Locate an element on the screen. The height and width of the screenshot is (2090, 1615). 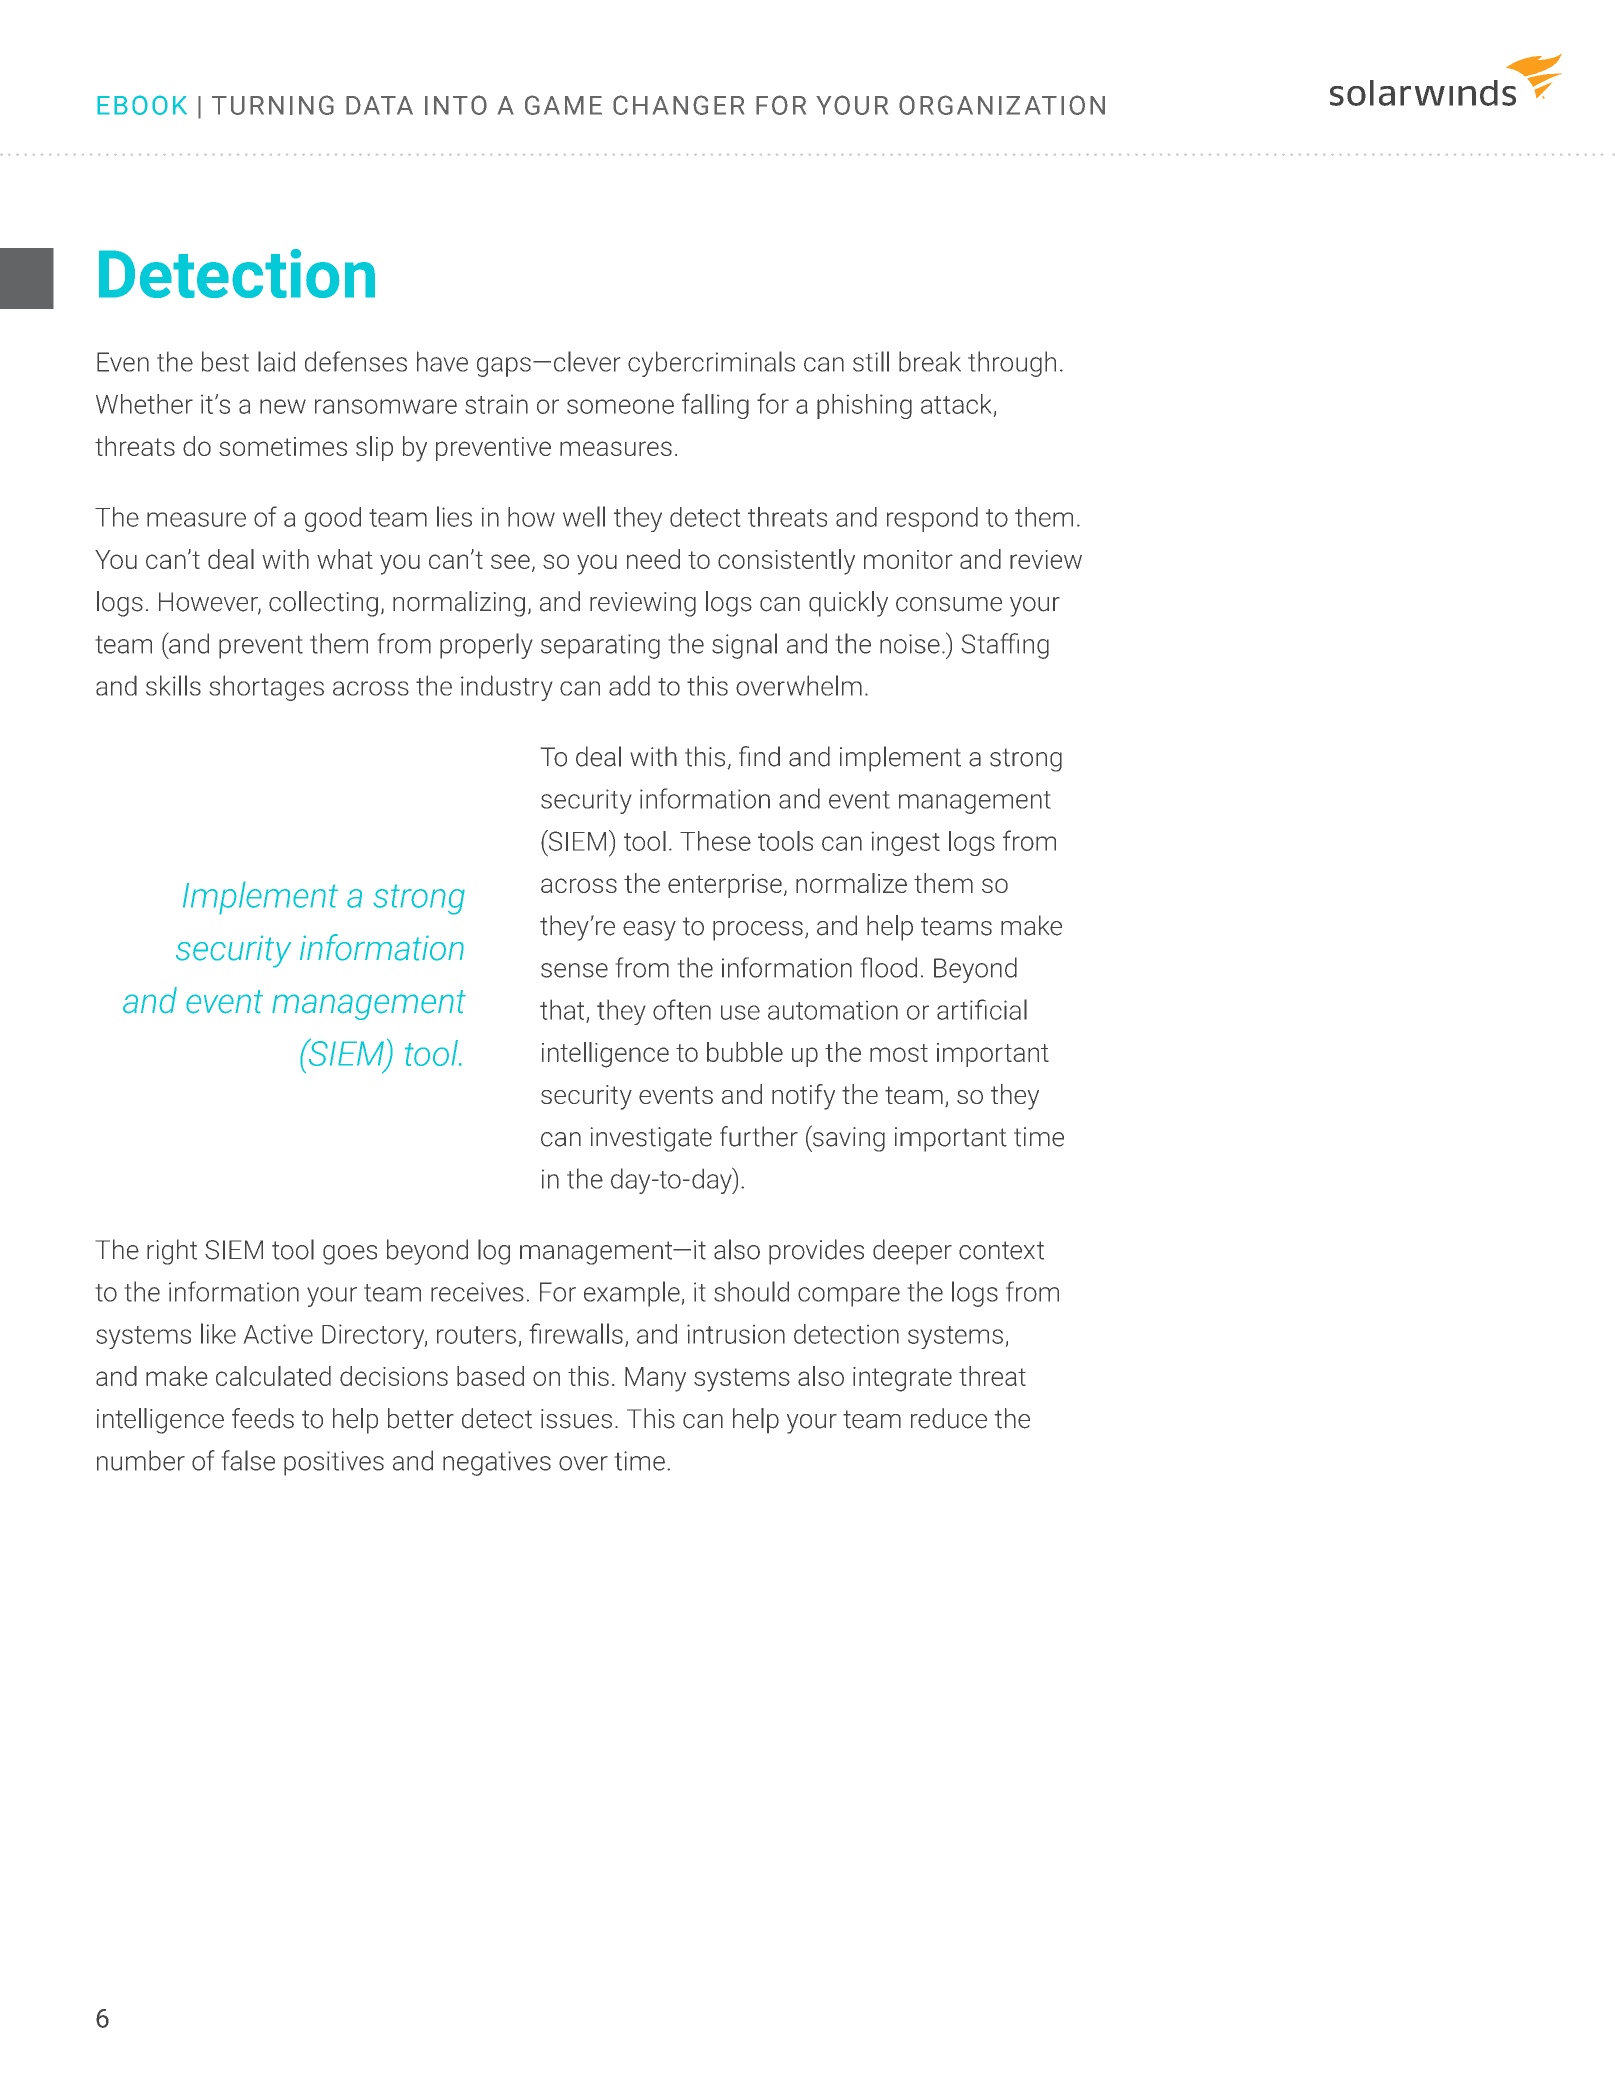
feeds is located at coordinates (263, 1418).
